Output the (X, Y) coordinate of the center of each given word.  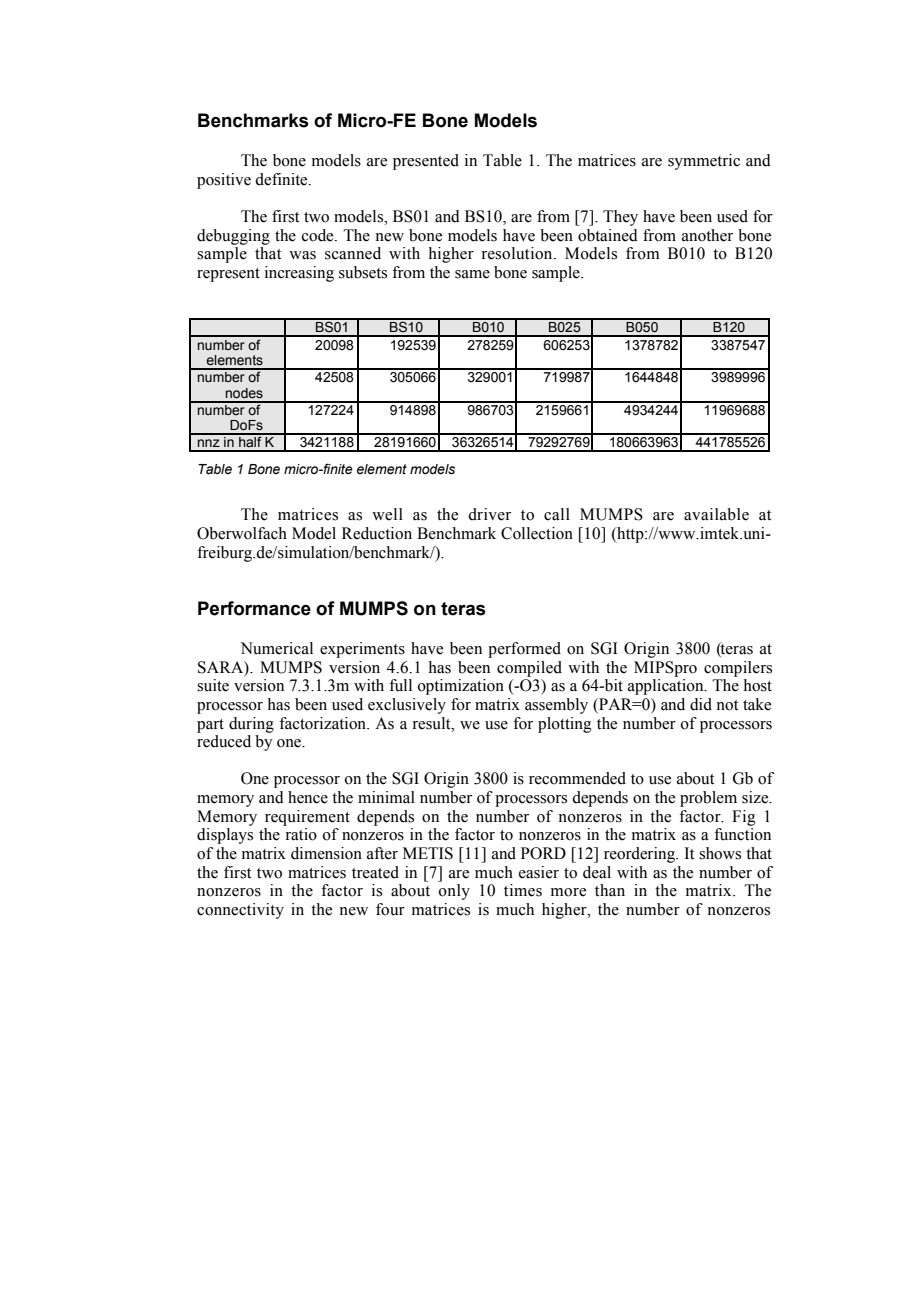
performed (524, 650)
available (716, 514)
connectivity (240, 911)
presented (426, 162)
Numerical (277, 648)
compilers (738, 669)
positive (224, 181)
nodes (244, 393)
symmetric (704, 162)
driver (489, 514)
